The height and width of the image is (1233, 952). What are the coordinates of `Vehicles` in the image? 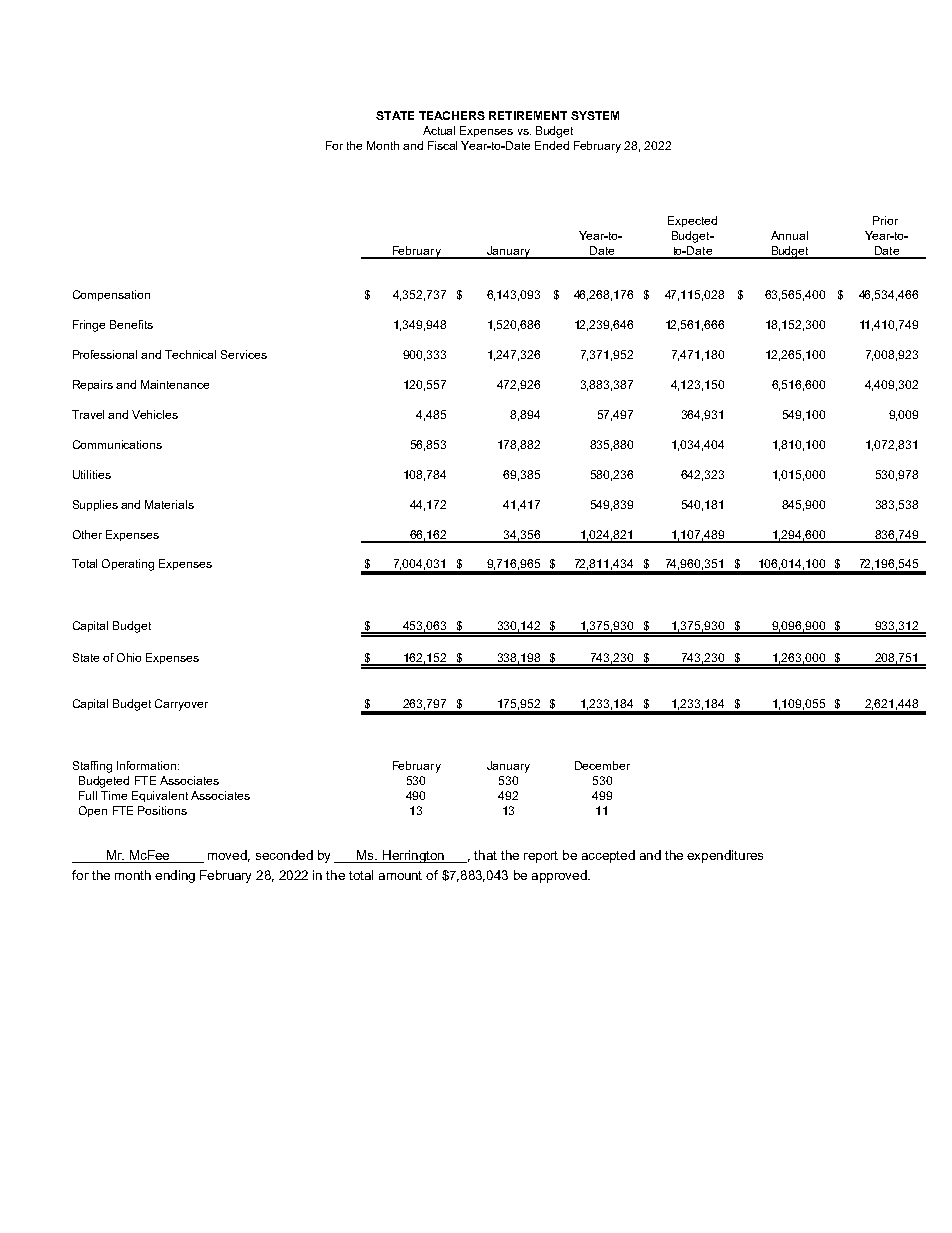 It's located at (155, 414).
